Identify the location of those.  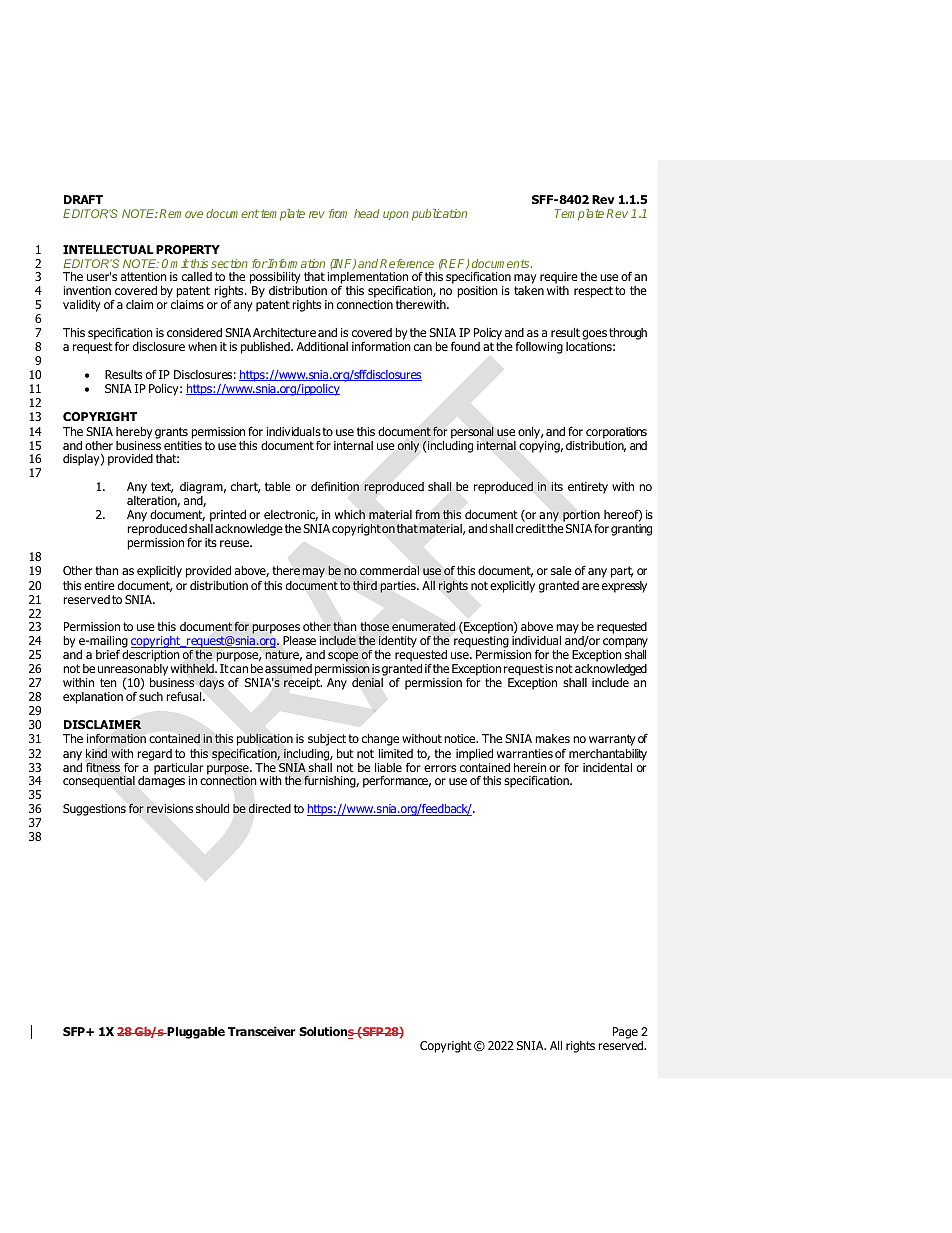
(375, 626).
